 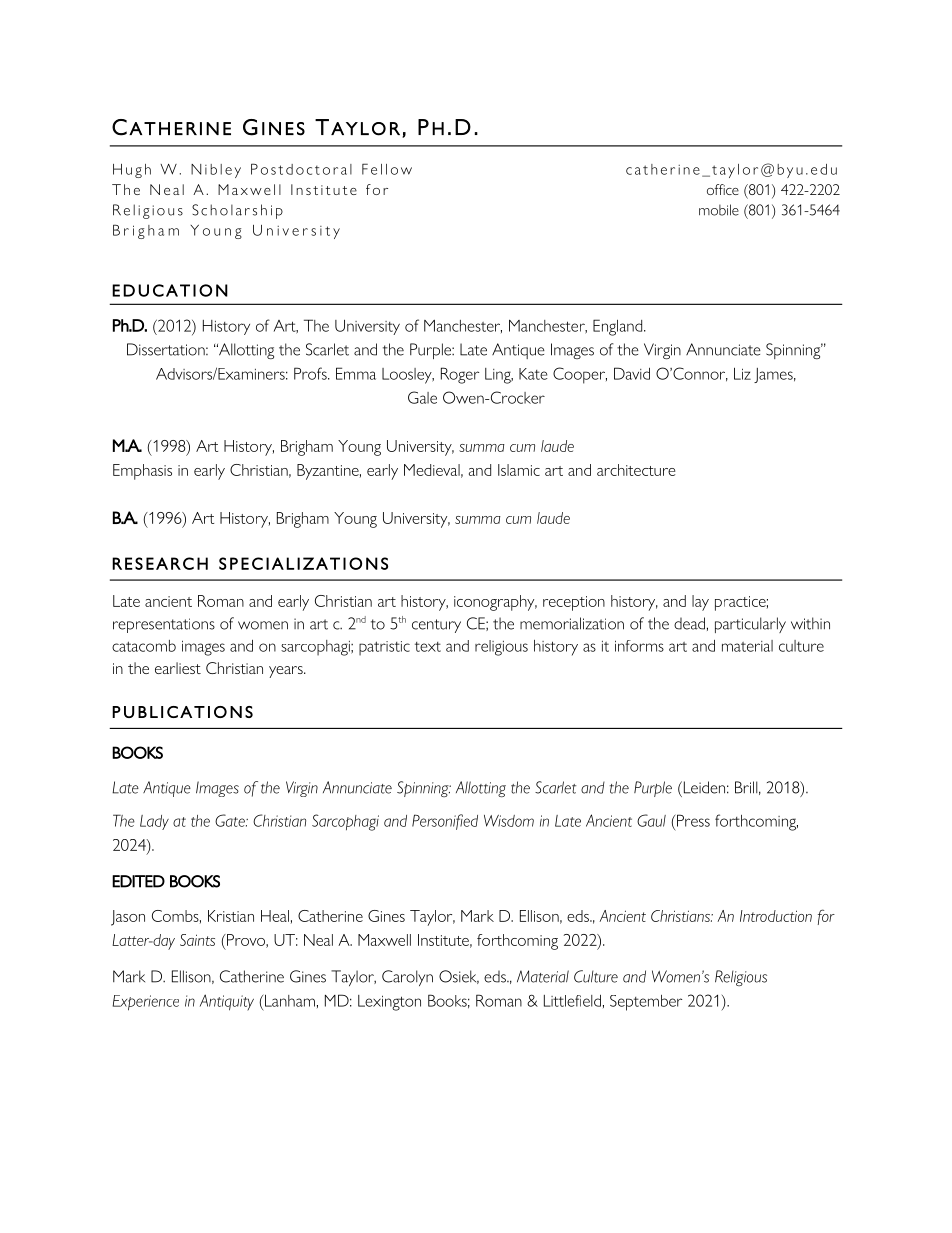 I want to click on Antiquity, so click(x=227, y=1002).
